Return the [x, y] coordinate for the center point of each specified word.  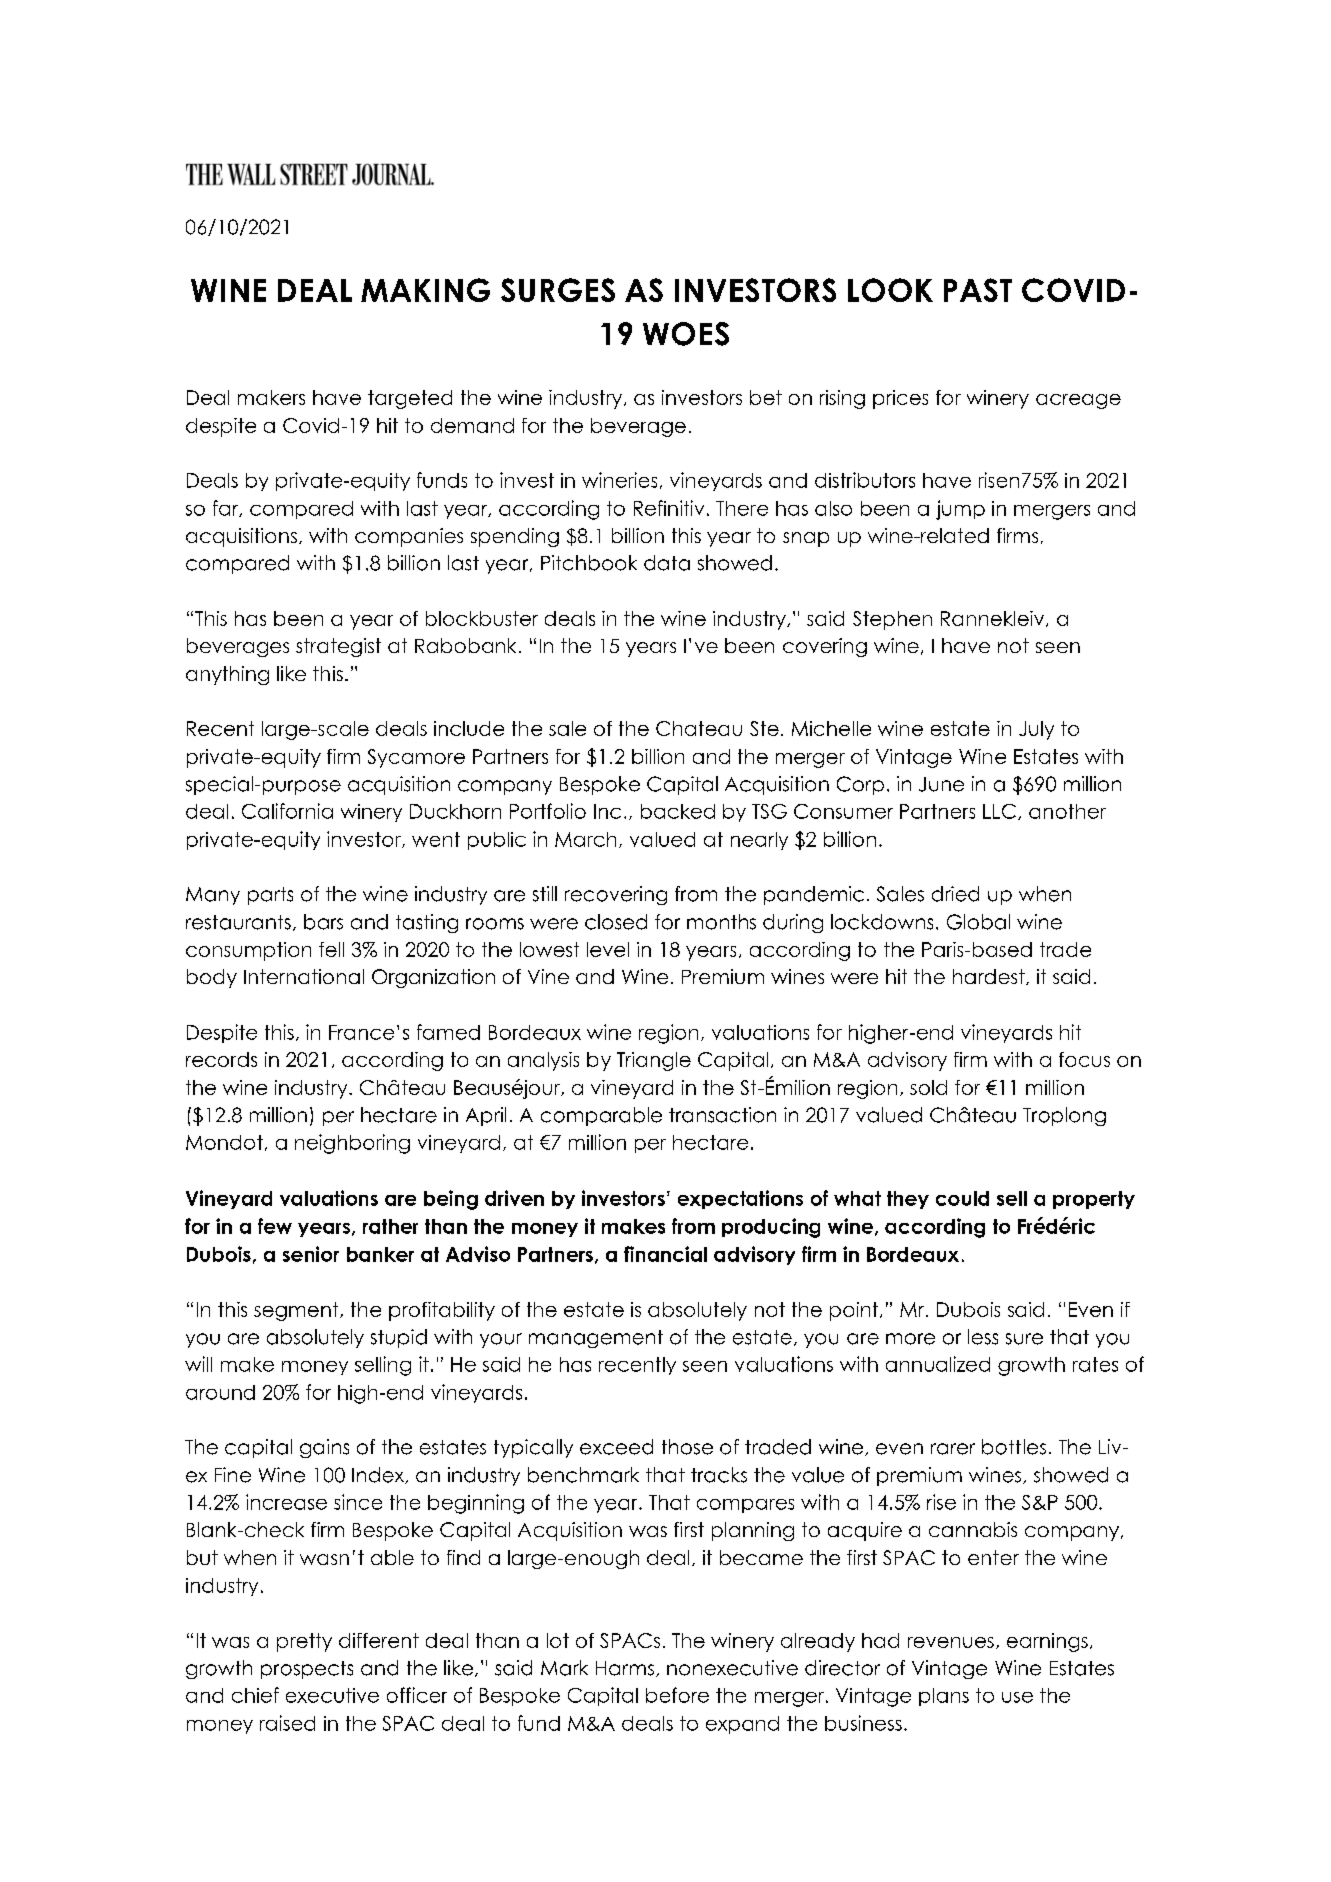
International [304, 976]
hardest [990, 977]
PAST [978, 290]
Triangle [654, 1061]
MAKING [425, 290]
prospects [307, 1670]
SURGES [558, 290]
